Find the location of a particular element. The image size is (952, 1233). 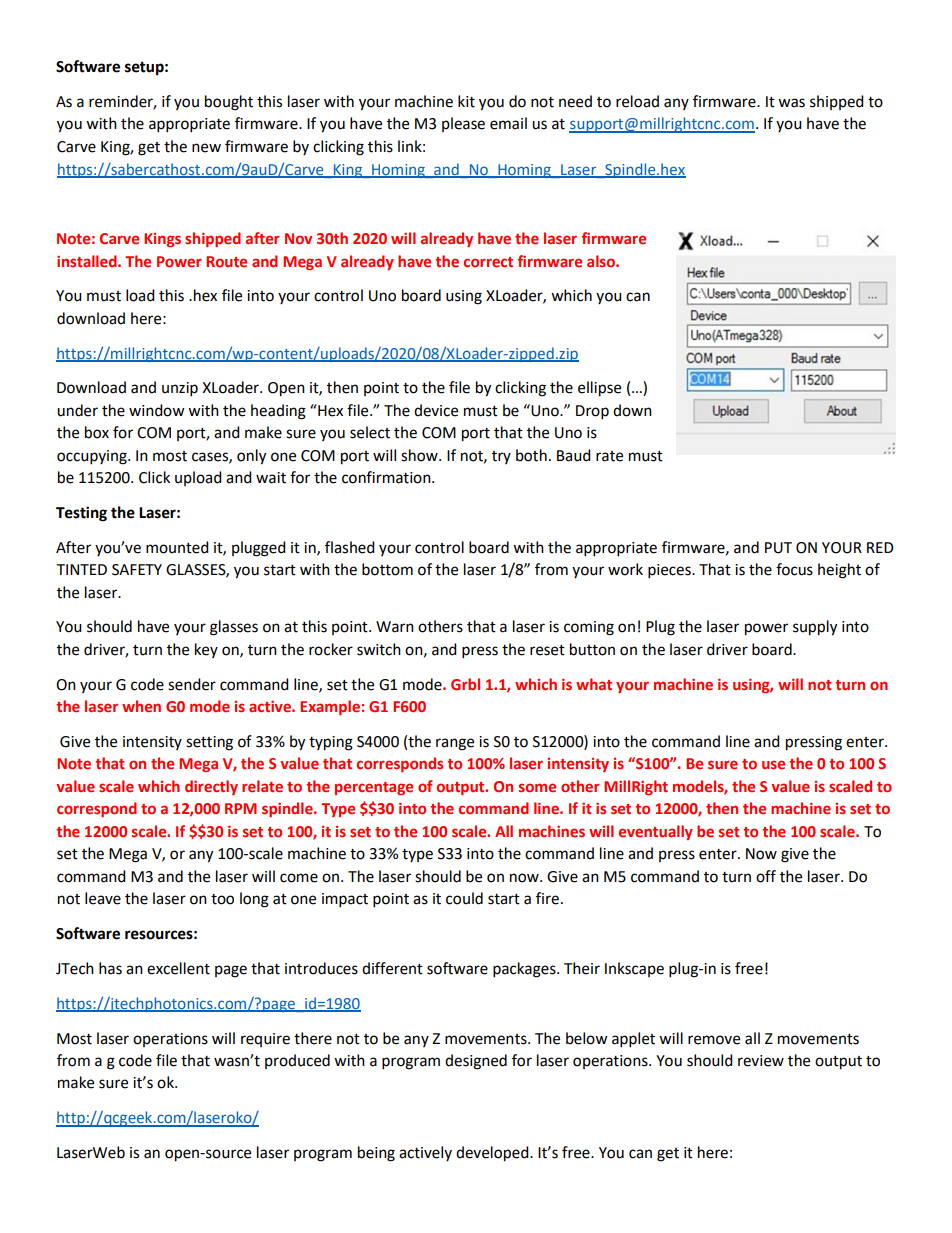

please is located at coordinates (463, 124).
